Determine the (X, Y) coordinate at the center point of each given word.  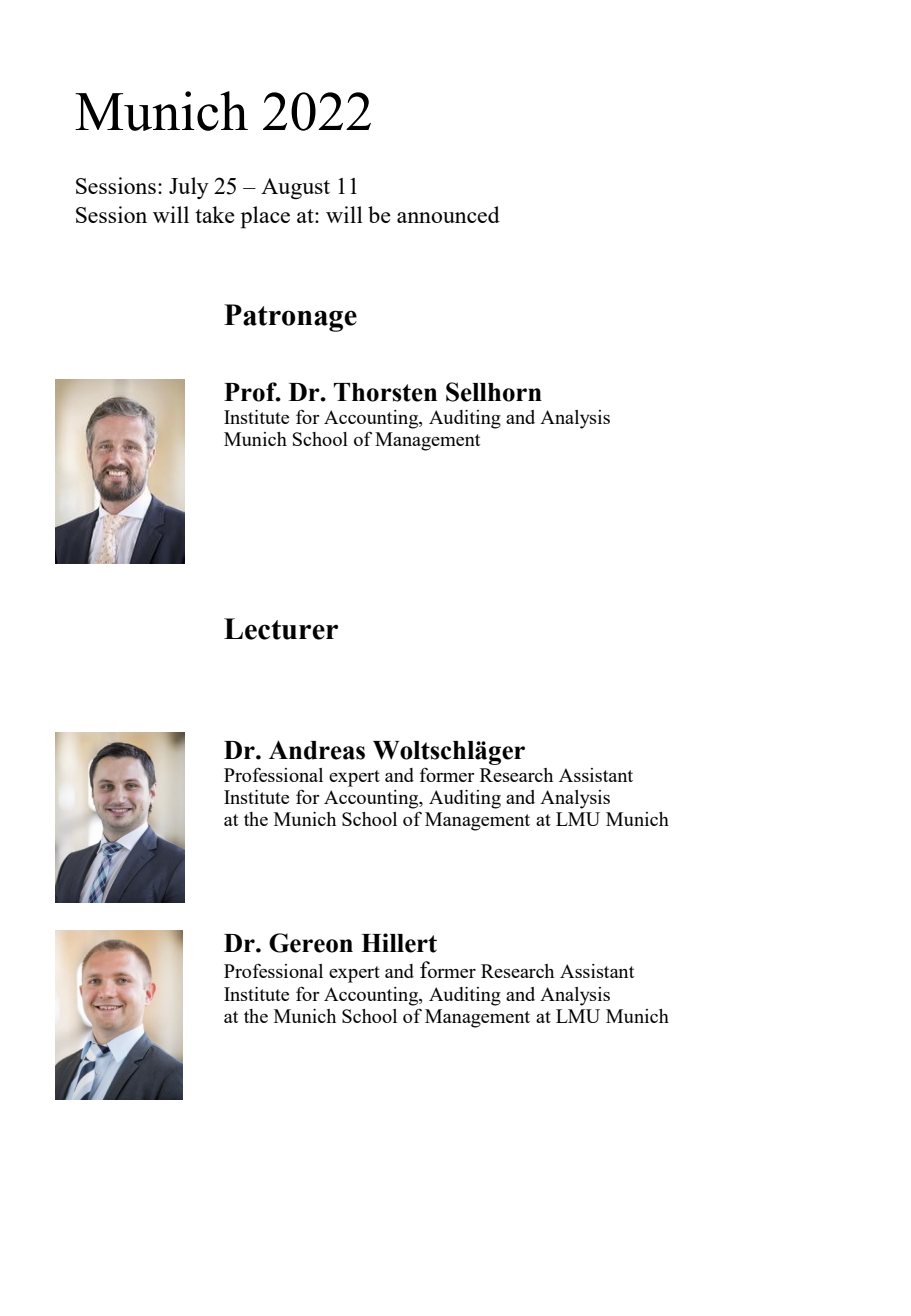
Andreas (317, 750)
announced (448, 214)
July (189, 188)
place (265, 217)
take (215, 214)
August (295, 188)
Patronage (290, 318)
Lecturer (281, 629)
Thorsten (385, 392)
